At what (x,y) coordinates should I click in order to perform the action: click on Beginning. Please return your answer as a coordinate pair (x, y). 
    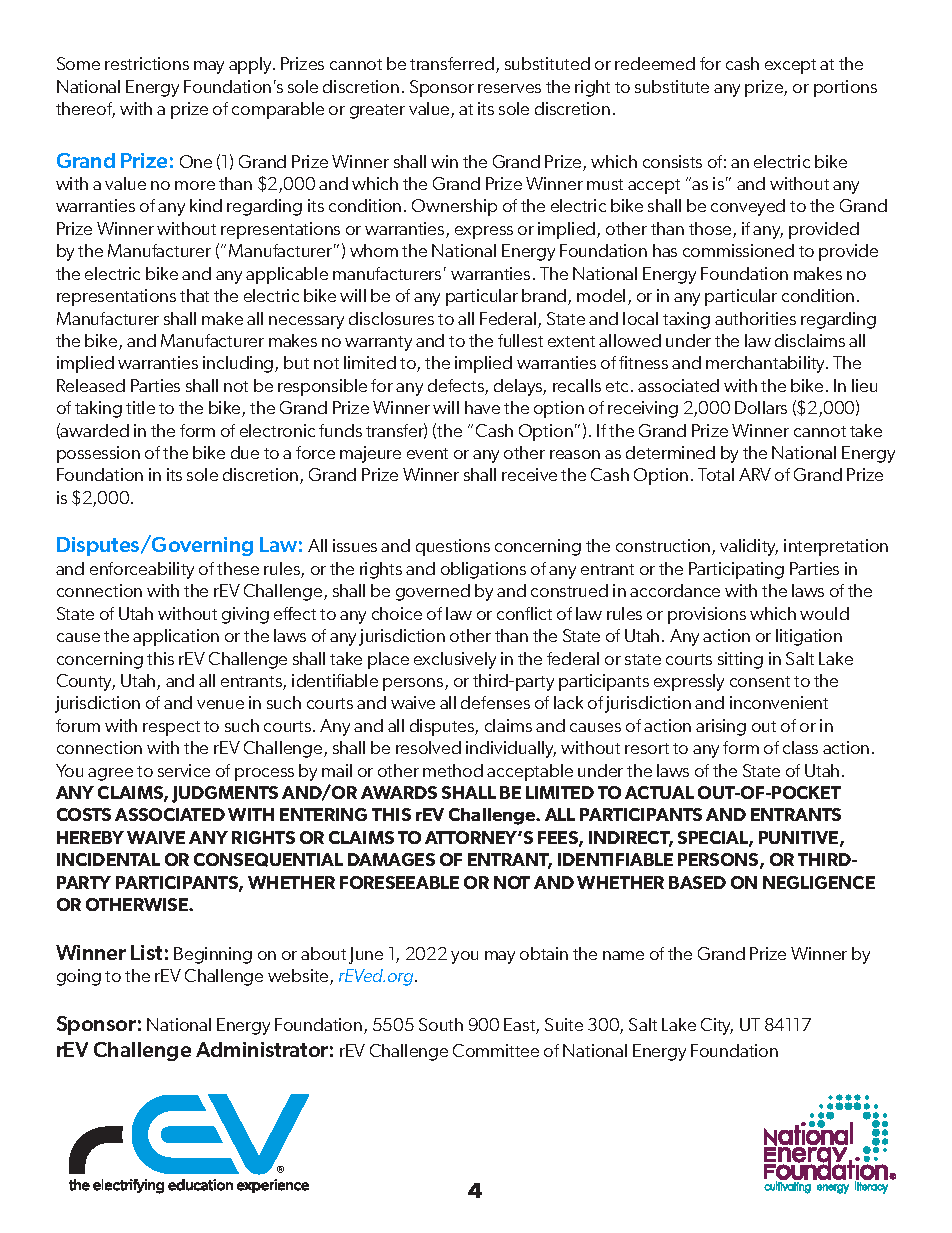
    Looking at the image, I should click on (213, 955).
